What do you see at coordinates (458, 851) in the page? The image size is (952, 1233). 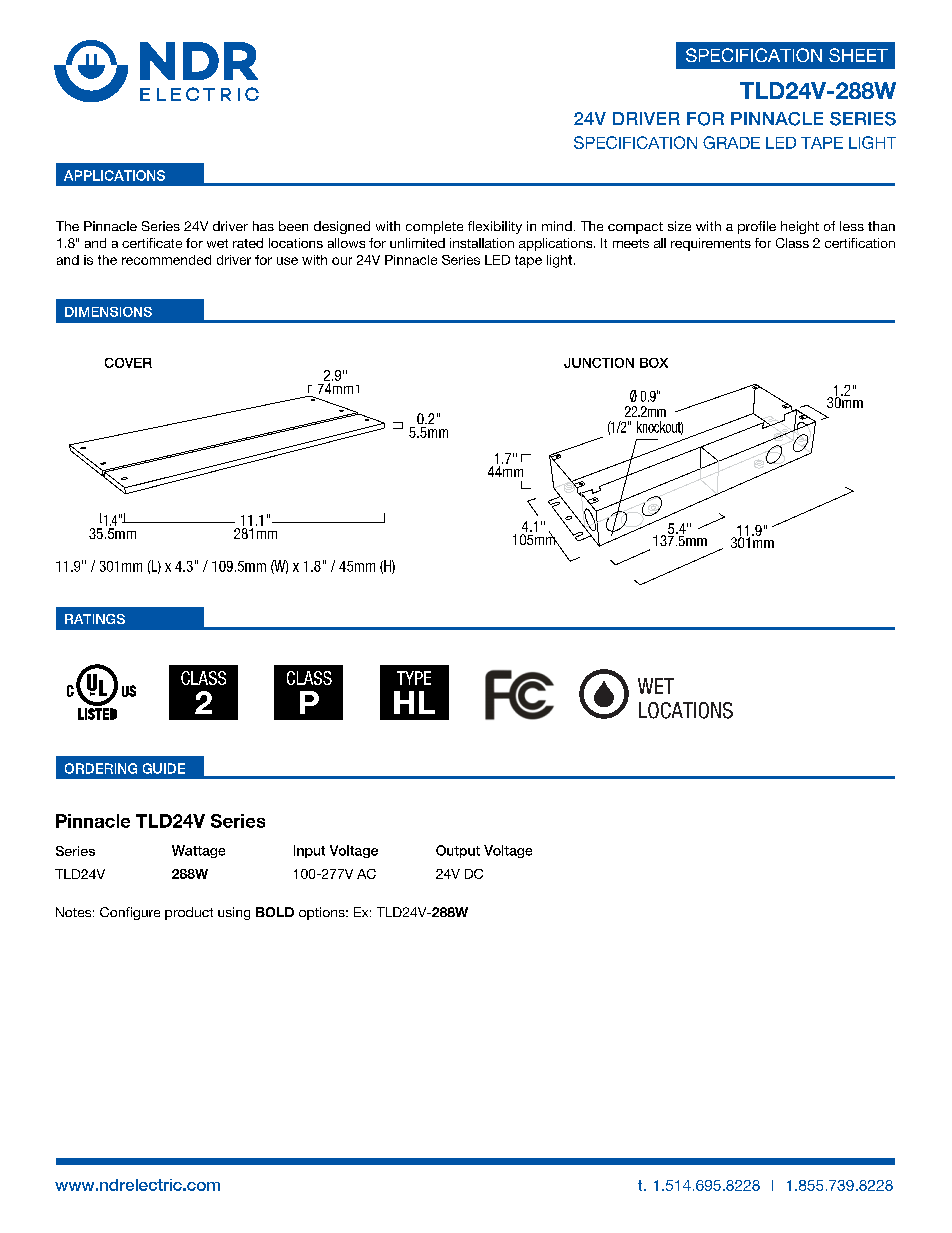 I see `Output` at bounding box center [458, 851].
